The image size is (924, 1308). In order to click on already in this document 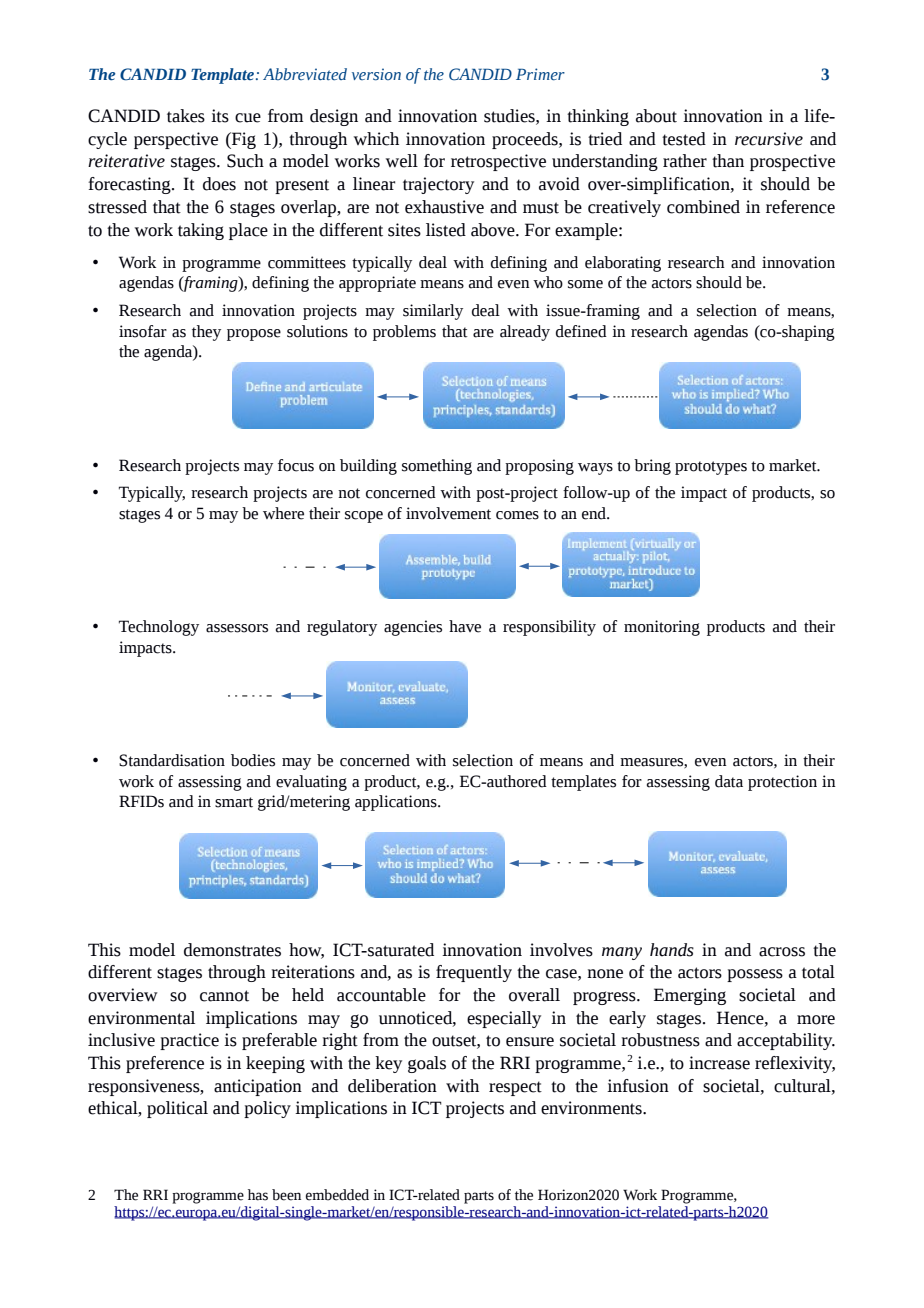, I will do `click(525, 333)`.
